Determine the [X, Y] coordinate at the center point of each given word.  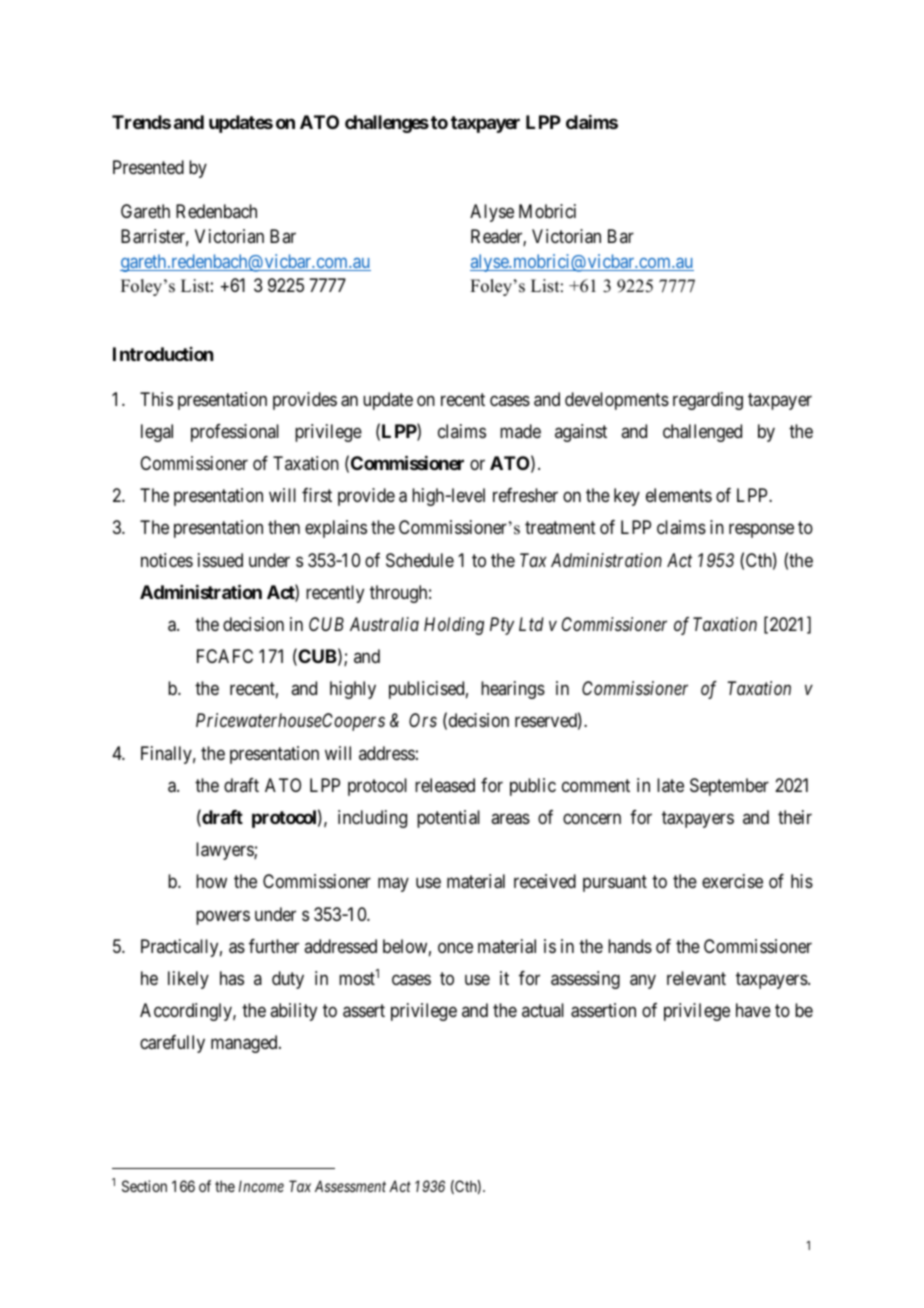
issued [220, 560]
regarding [708, 401]
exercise [732, 881]
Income [261, 1186]
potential [448, 819]
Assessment [350, 1186]
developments [617, 401]
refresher [525, 495]
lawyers [225, 851]
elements [679, 495]
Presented [148, 167]
